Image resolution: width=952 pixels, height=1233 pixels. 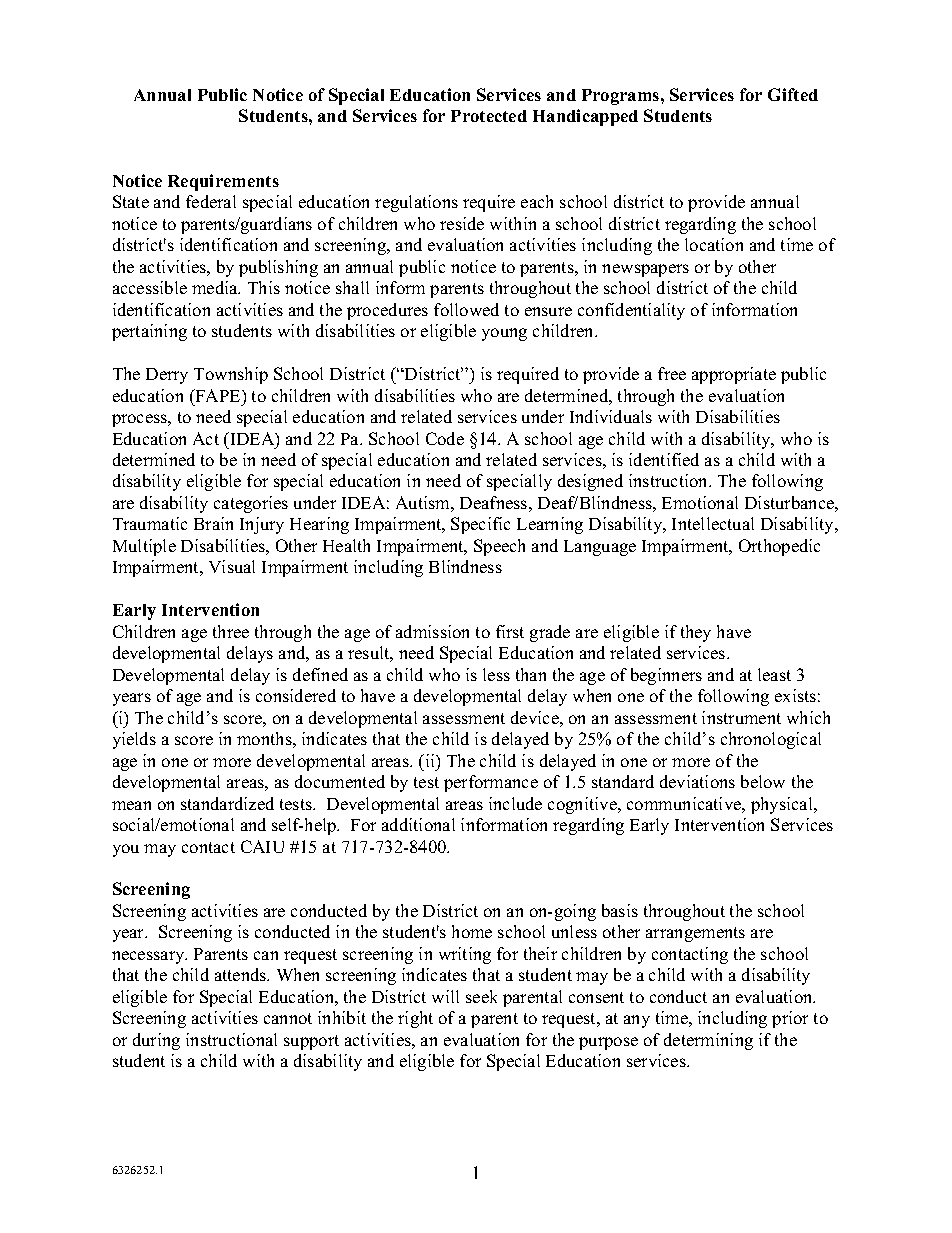 I want to click on Protected, so click(x=489, y=116).
